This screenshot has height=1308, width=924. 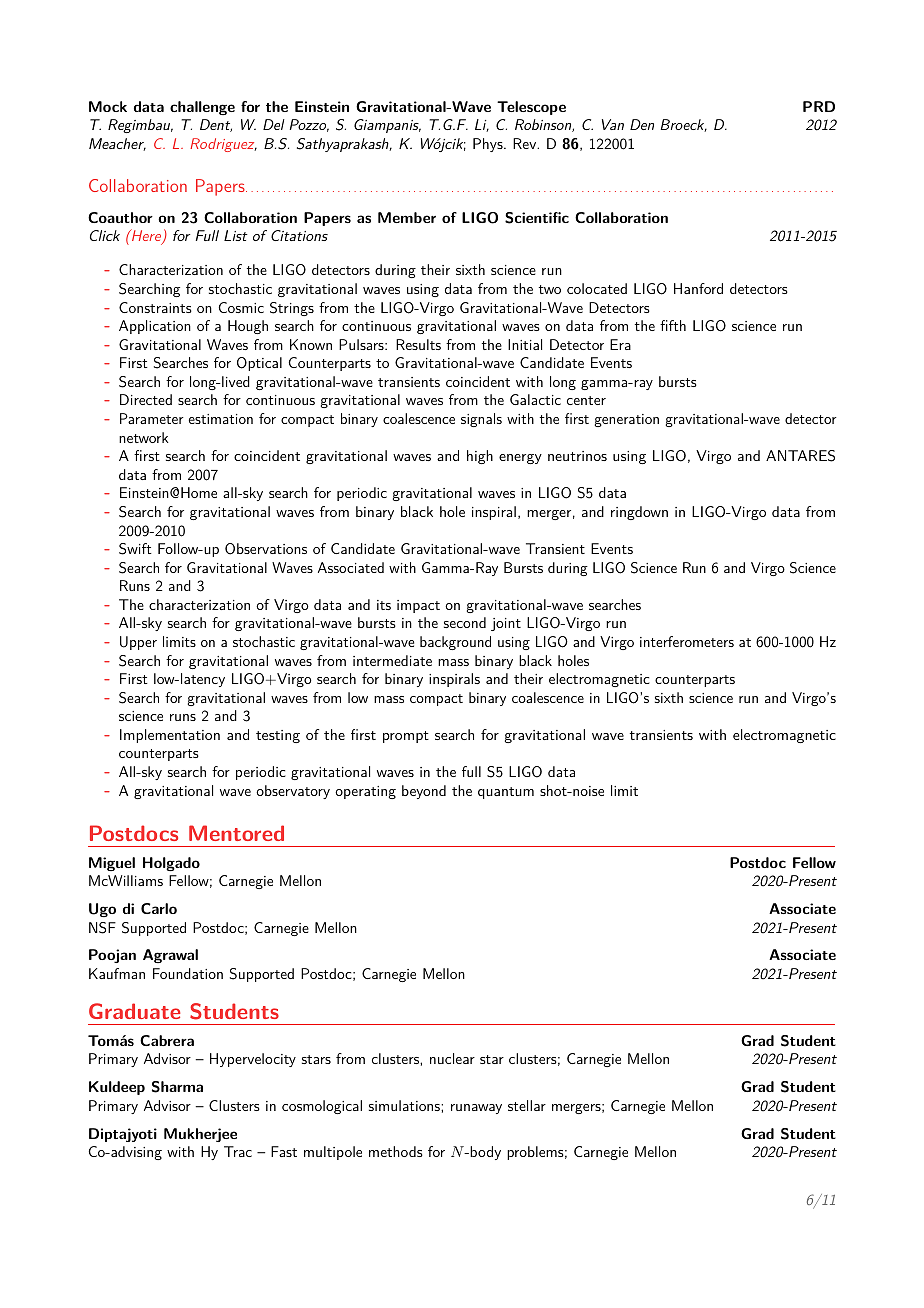 I want to click on prompt, so click(x=406, y=737).
